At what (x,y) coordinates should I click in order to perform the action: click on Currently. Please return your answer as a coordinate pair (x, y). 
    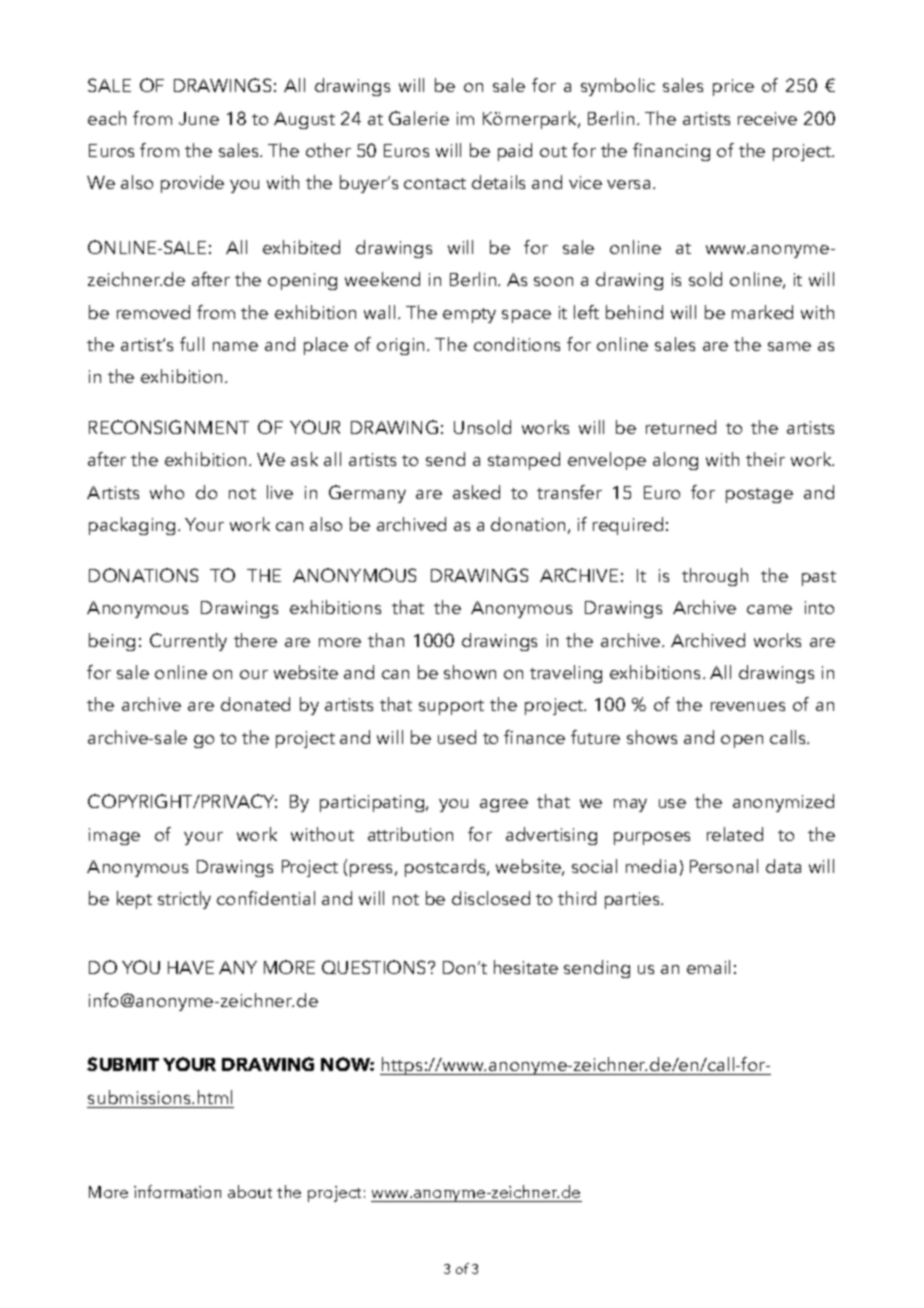
    Looking at the image, I should click on (188, 642).
